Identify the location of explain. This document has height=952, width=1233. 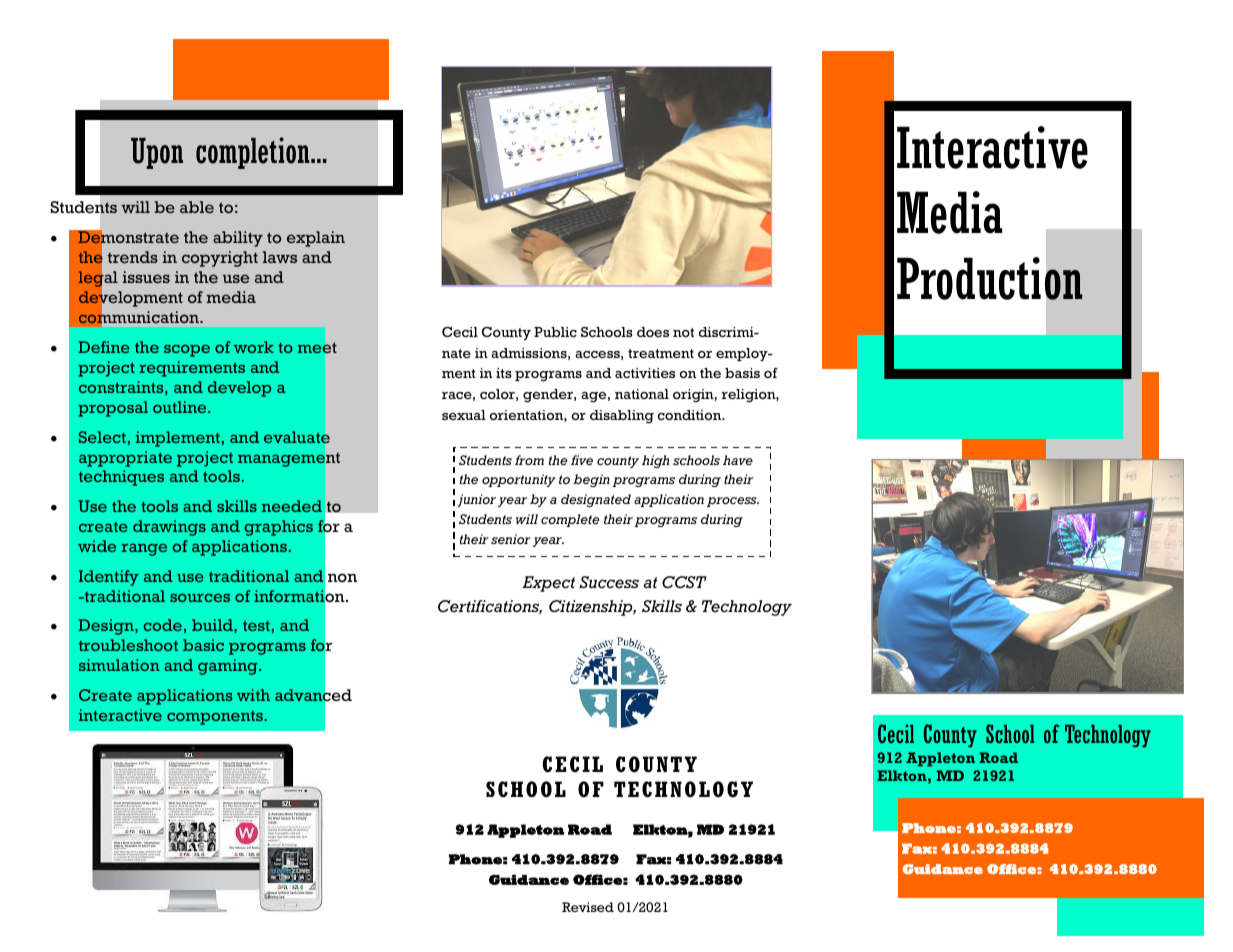
(316, 239).
